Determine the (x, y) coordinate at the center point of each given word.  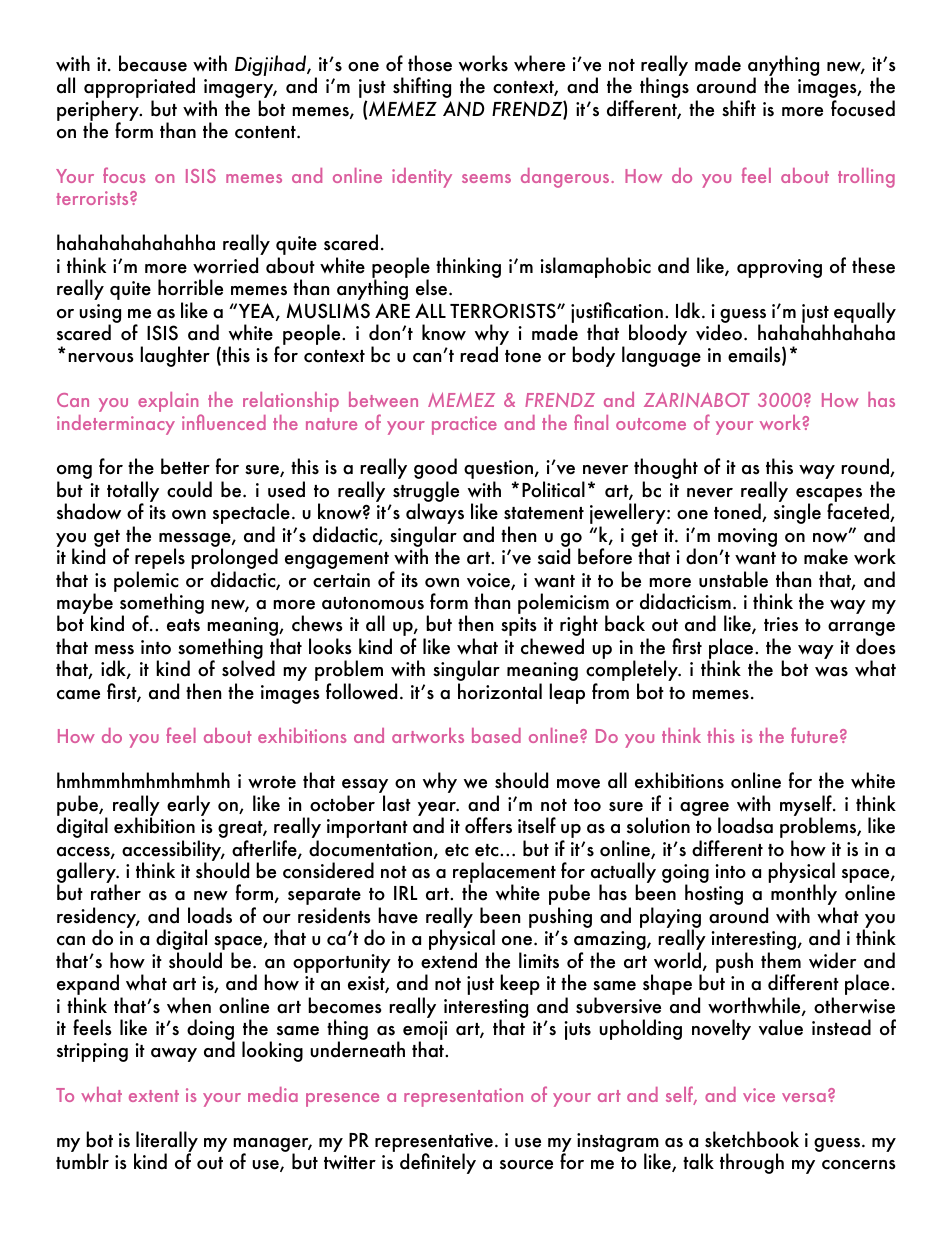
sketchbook (752, 1139)
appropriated (139, 89)
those (430, 63)
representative (434, 1144)
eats (183, 625)
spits (519, 628)
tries (781, 624)
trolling (866, 178)
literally (166, 1143)
